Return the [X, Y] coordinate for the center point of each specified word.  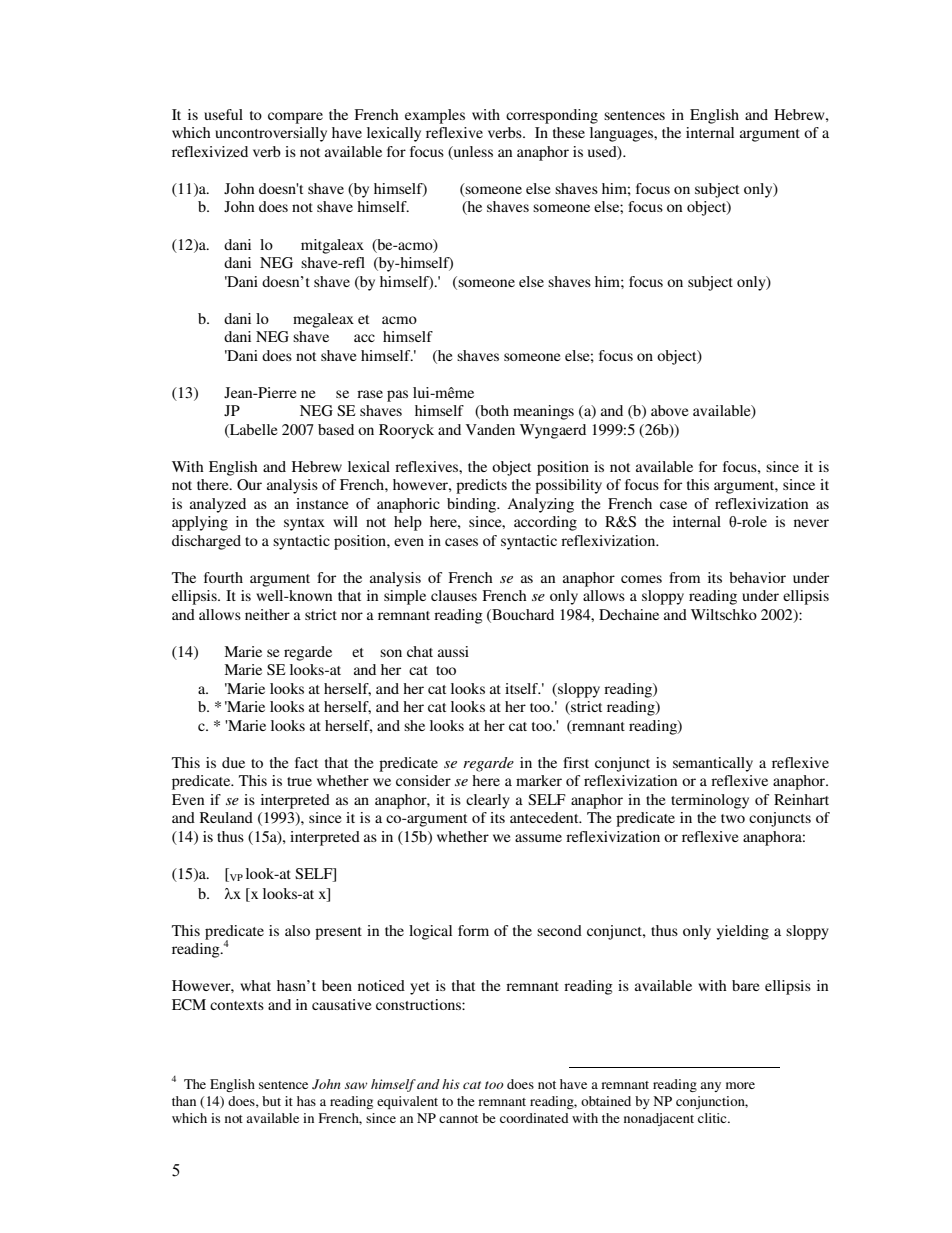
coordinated [534, 1118]
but [271, 1101]
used [603, 153]
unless [472, 153]
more [740, 1085]
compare [295, 118]
